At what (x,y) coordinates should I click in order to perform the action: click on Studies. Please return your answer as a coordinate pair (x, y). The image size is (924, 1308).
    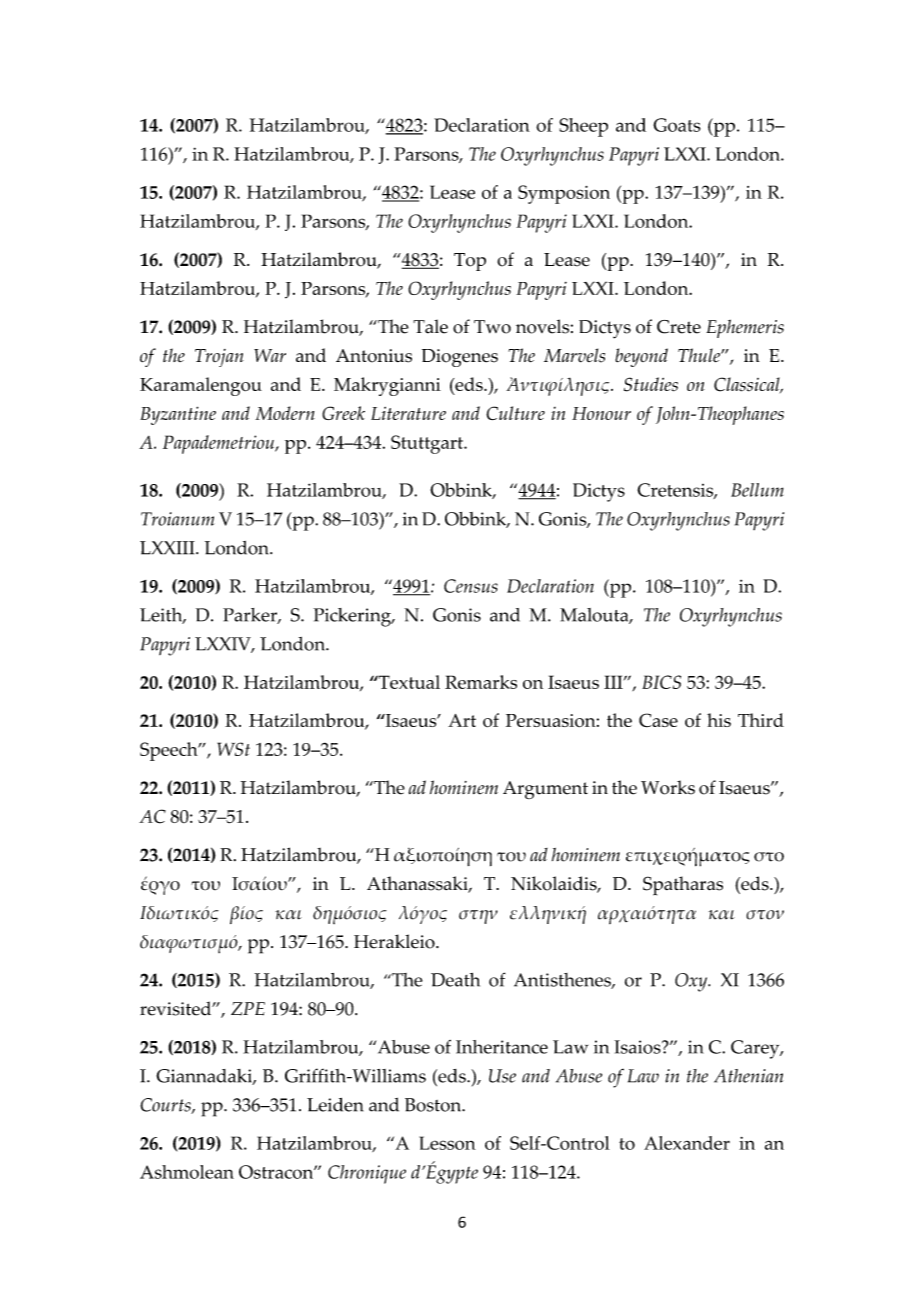
    Looking at the image, I should click on (651, 384).
